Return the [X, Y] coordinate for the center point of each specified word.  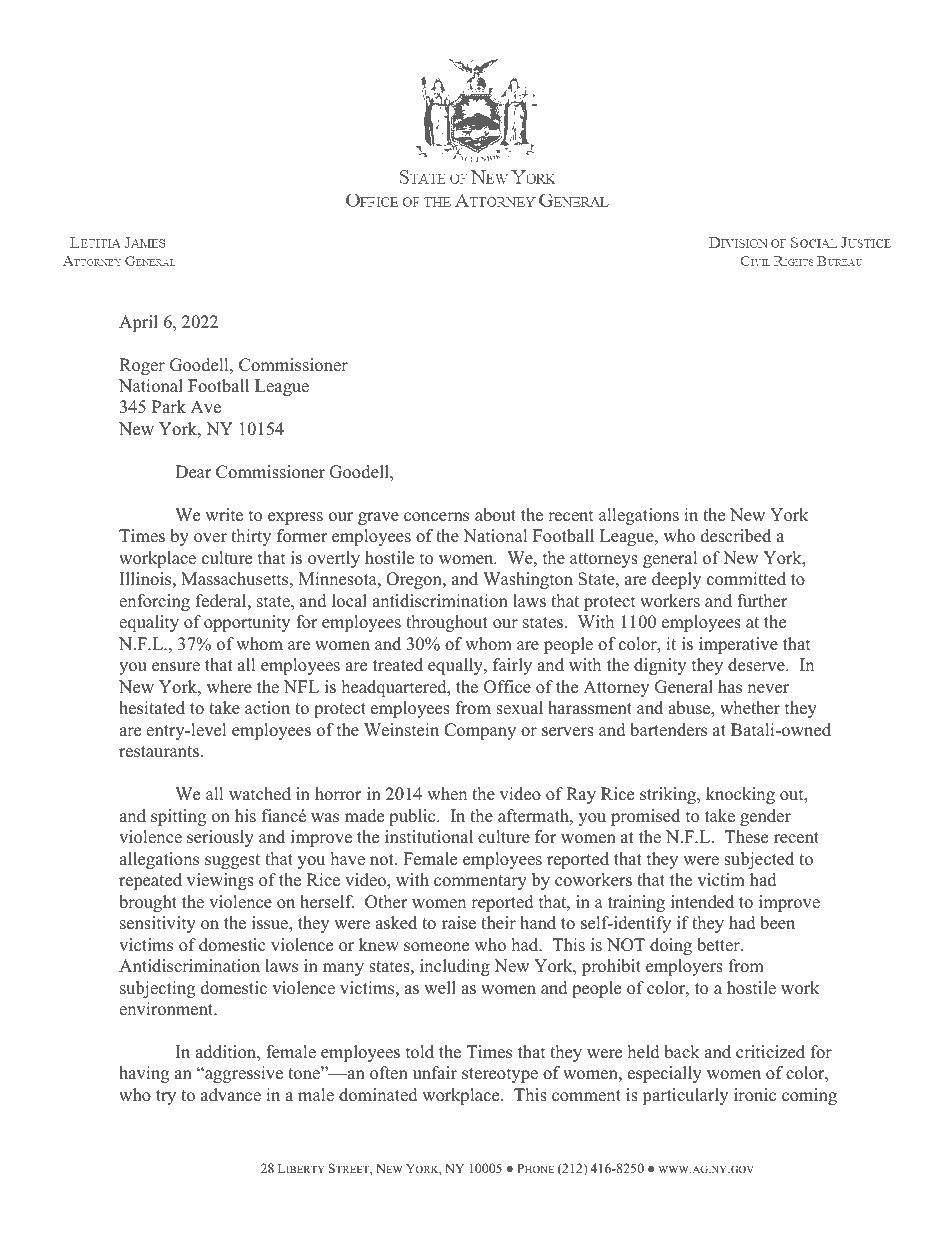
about [495, 515]
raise [459, 923]
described [736, 536]
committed [746, 579]
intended [702, 902]
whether [750, 708]
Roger [142, 366]
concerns [436, 517]
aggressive [243, 1074]
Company [480, 731]
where [229, 687]
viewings [220, 881]
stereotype [500, 1075]
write [224, 515]
